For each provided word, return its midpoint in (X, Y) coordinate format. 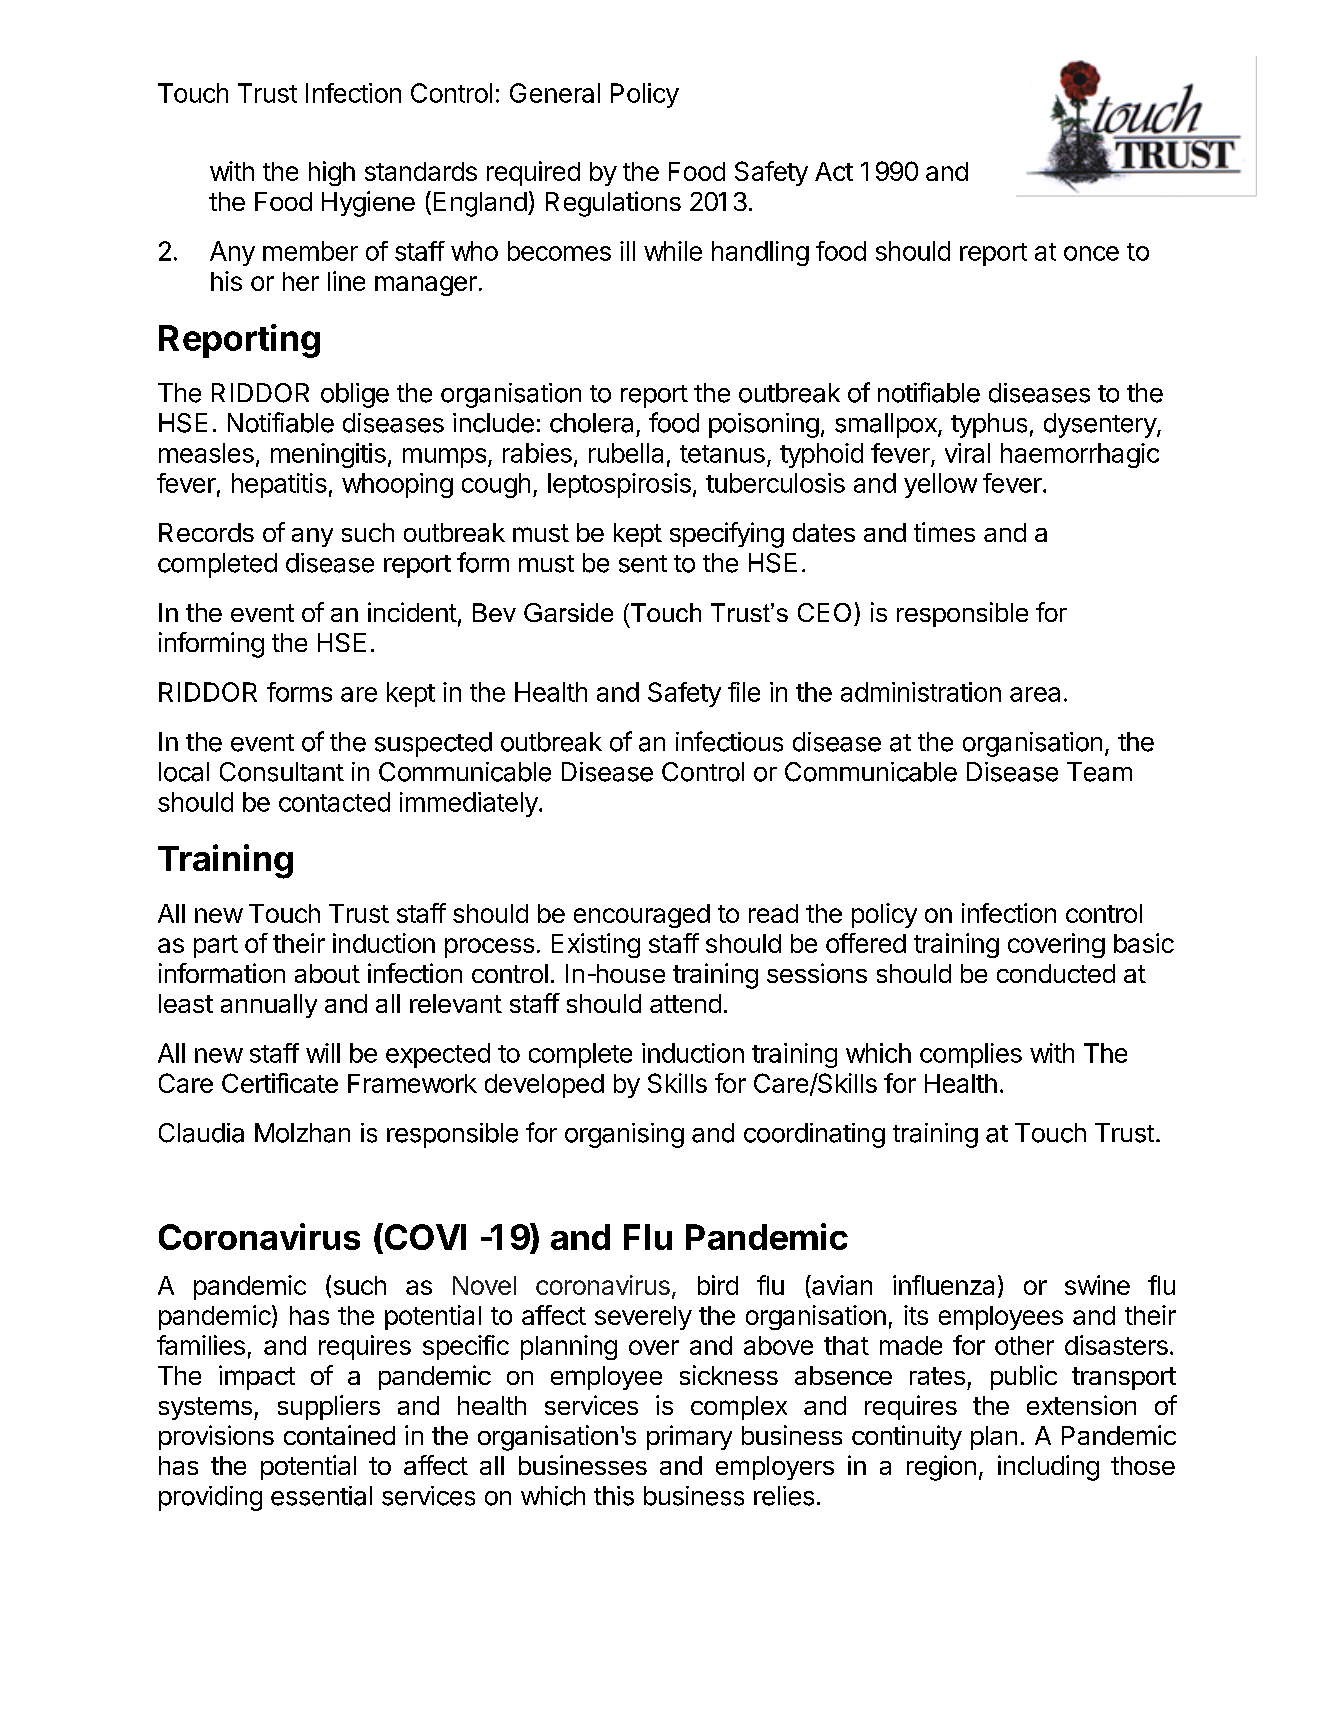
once (1091, 253)
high (332, 173)
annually (269, 1006)
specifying (727, 535)
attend (685, 1003)
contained (339, 1435)
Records (206, 532)
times (944, 532)
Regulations (613, 204)
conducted (1056, 973)
